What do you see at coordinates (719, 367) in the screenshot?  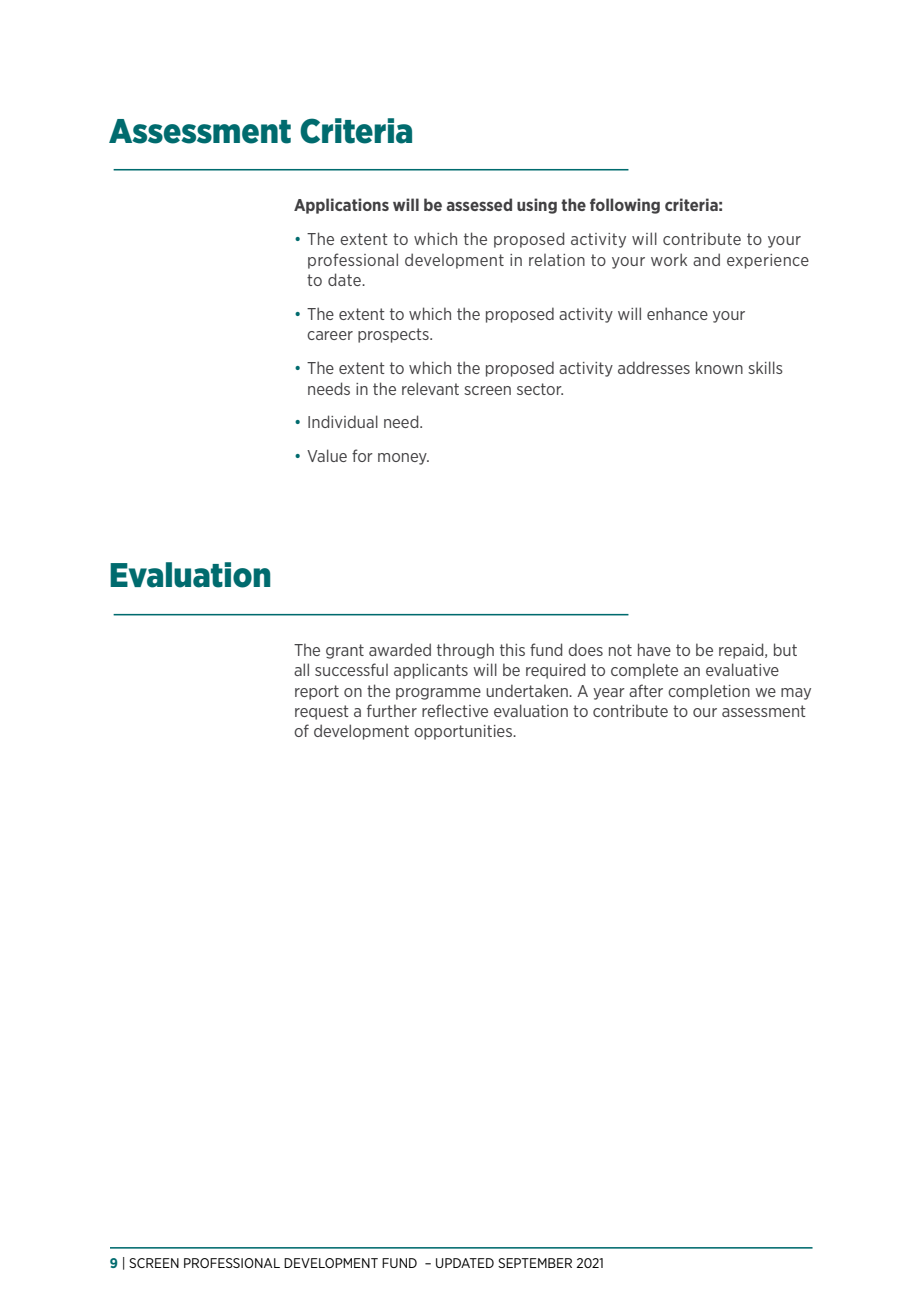 I see `known` at bounding box center [719, 367].
